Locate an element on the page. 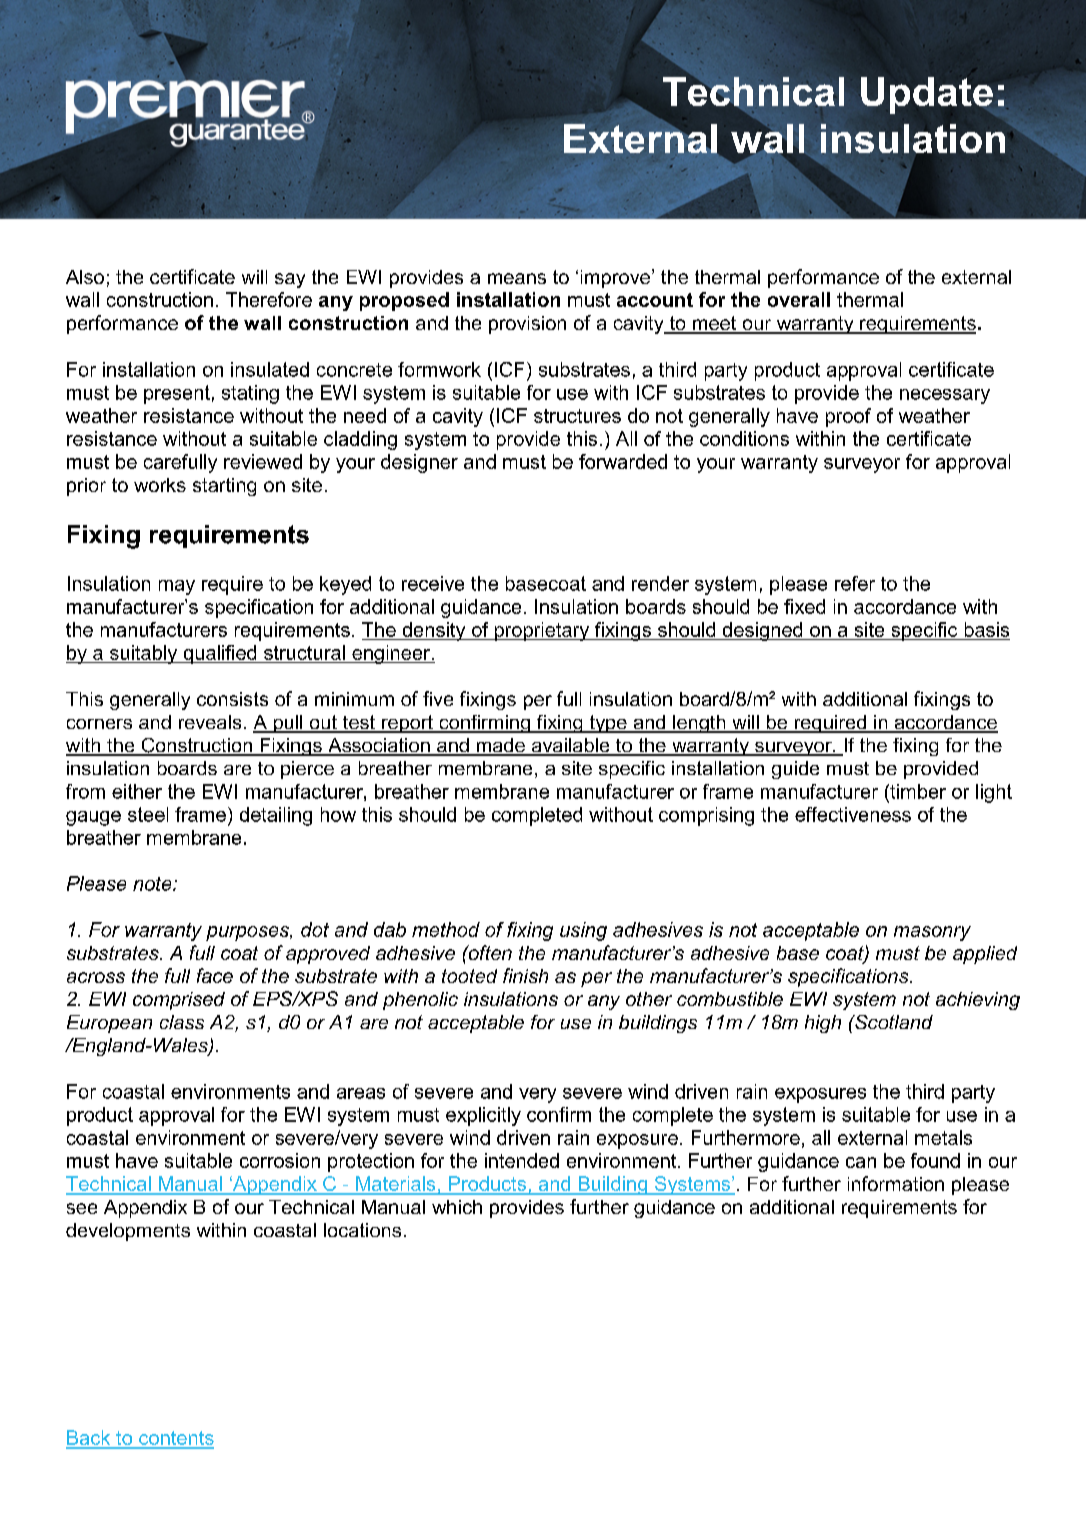  steel is located at coordinates (148, 814).
